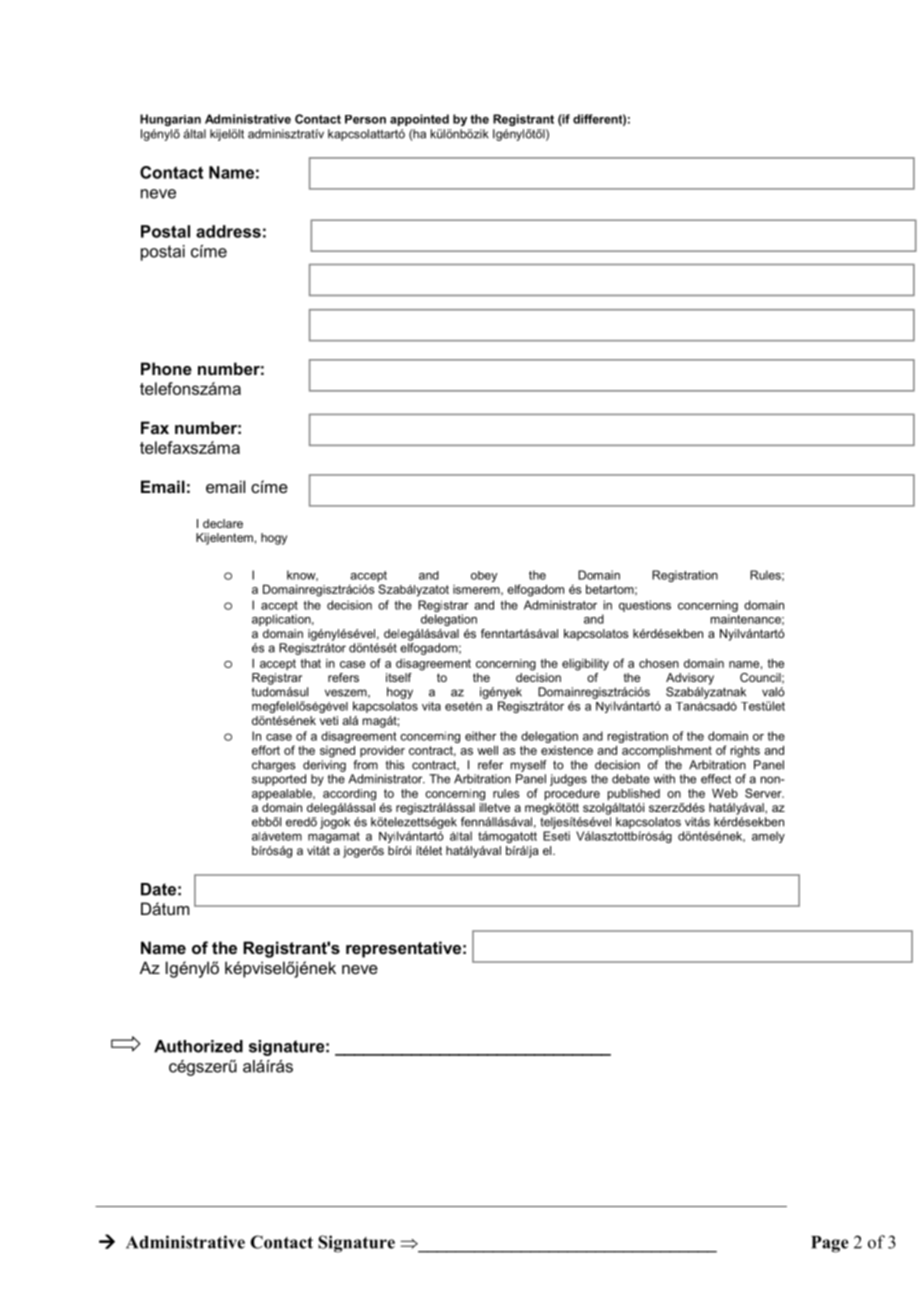 The width and height of the screenshot is (924, 1308). What do you see at coordinates (419, 120) in the screenshot?
I see `appointed` at bounding box center [419, 120].
